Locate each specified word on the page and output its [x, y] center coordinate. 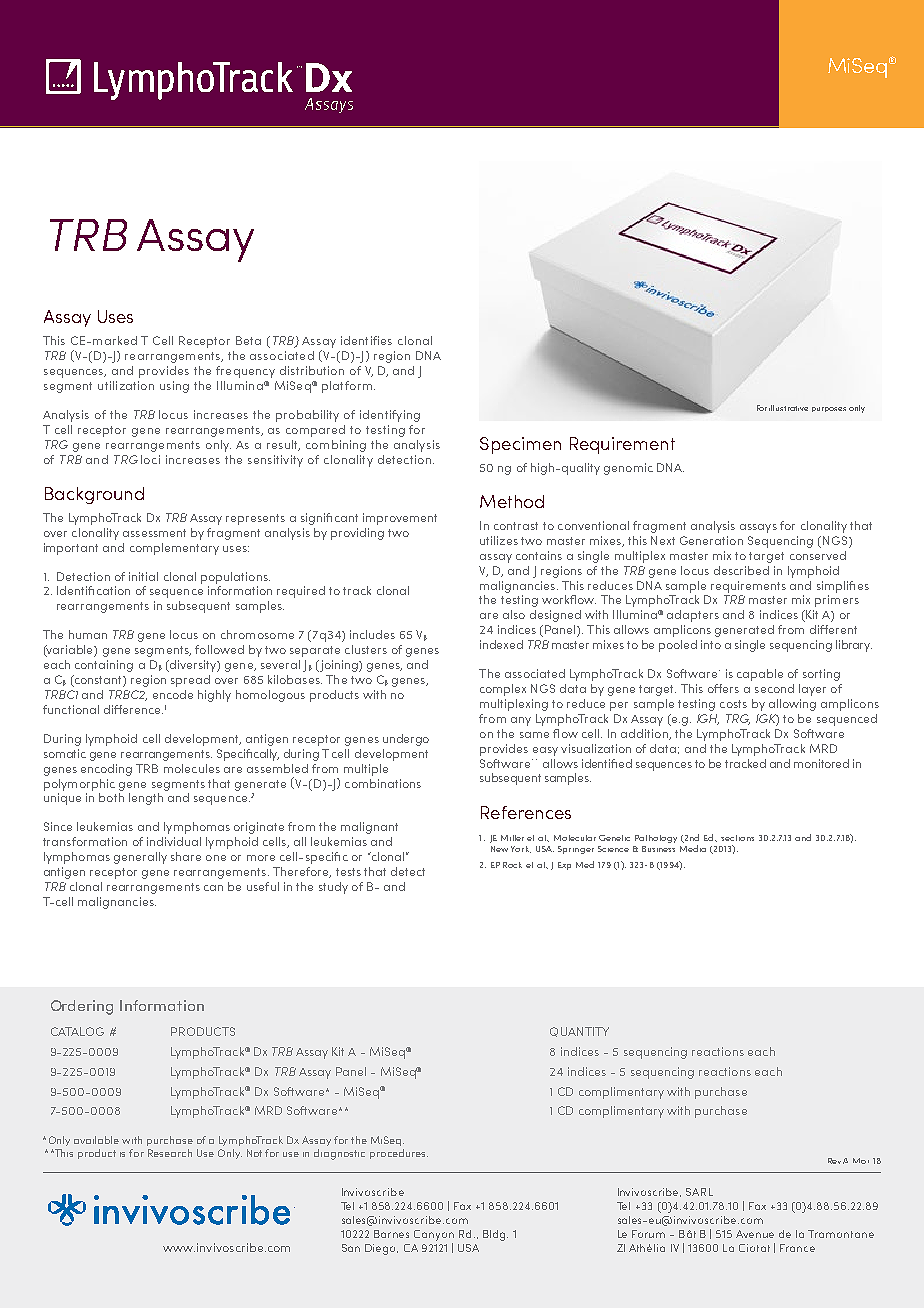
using [174, 387]
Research [170, 1153]
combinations [383, 783]
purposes [829, 409]
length [146, 799]
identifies [366, 340]
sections [737, 838]
